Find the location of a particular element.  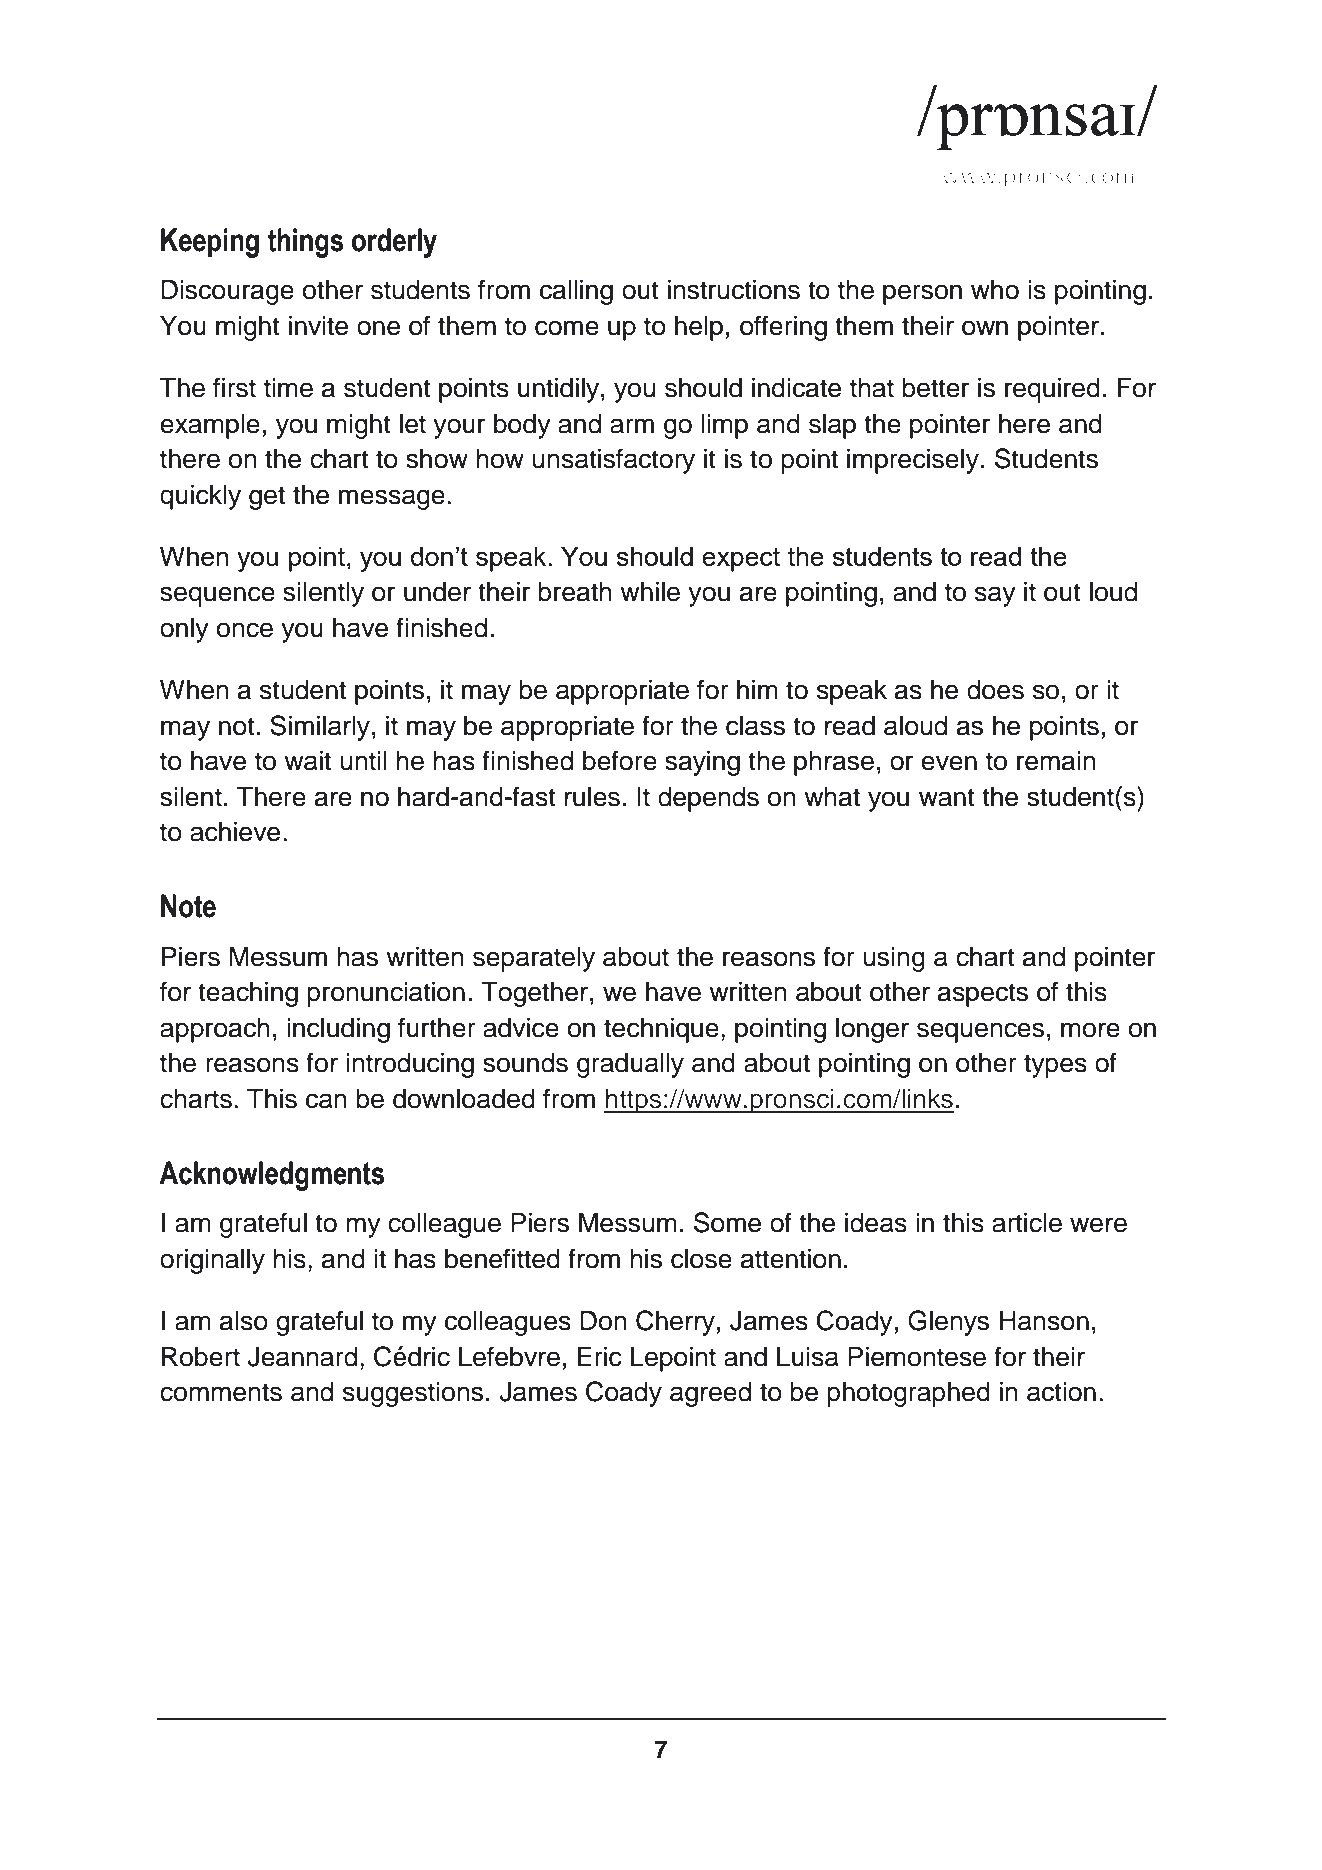

rules is located at coordinates (592, 797).
